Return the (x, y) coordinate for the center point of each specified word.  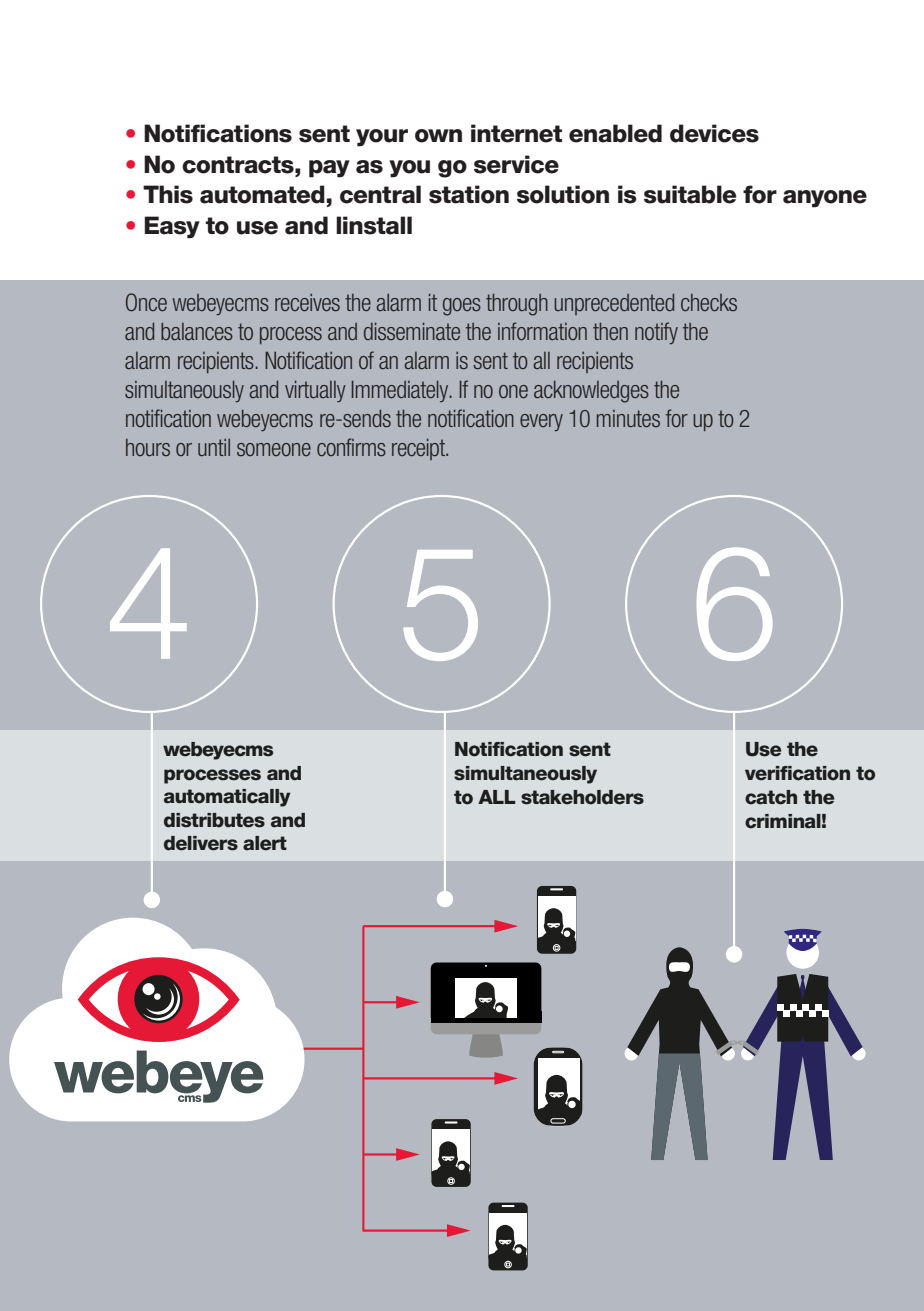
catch (771, 797)
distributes (214, 820)
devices (714, 133)
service (516, 164)
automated (262, 194)
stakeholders (582, 797)
